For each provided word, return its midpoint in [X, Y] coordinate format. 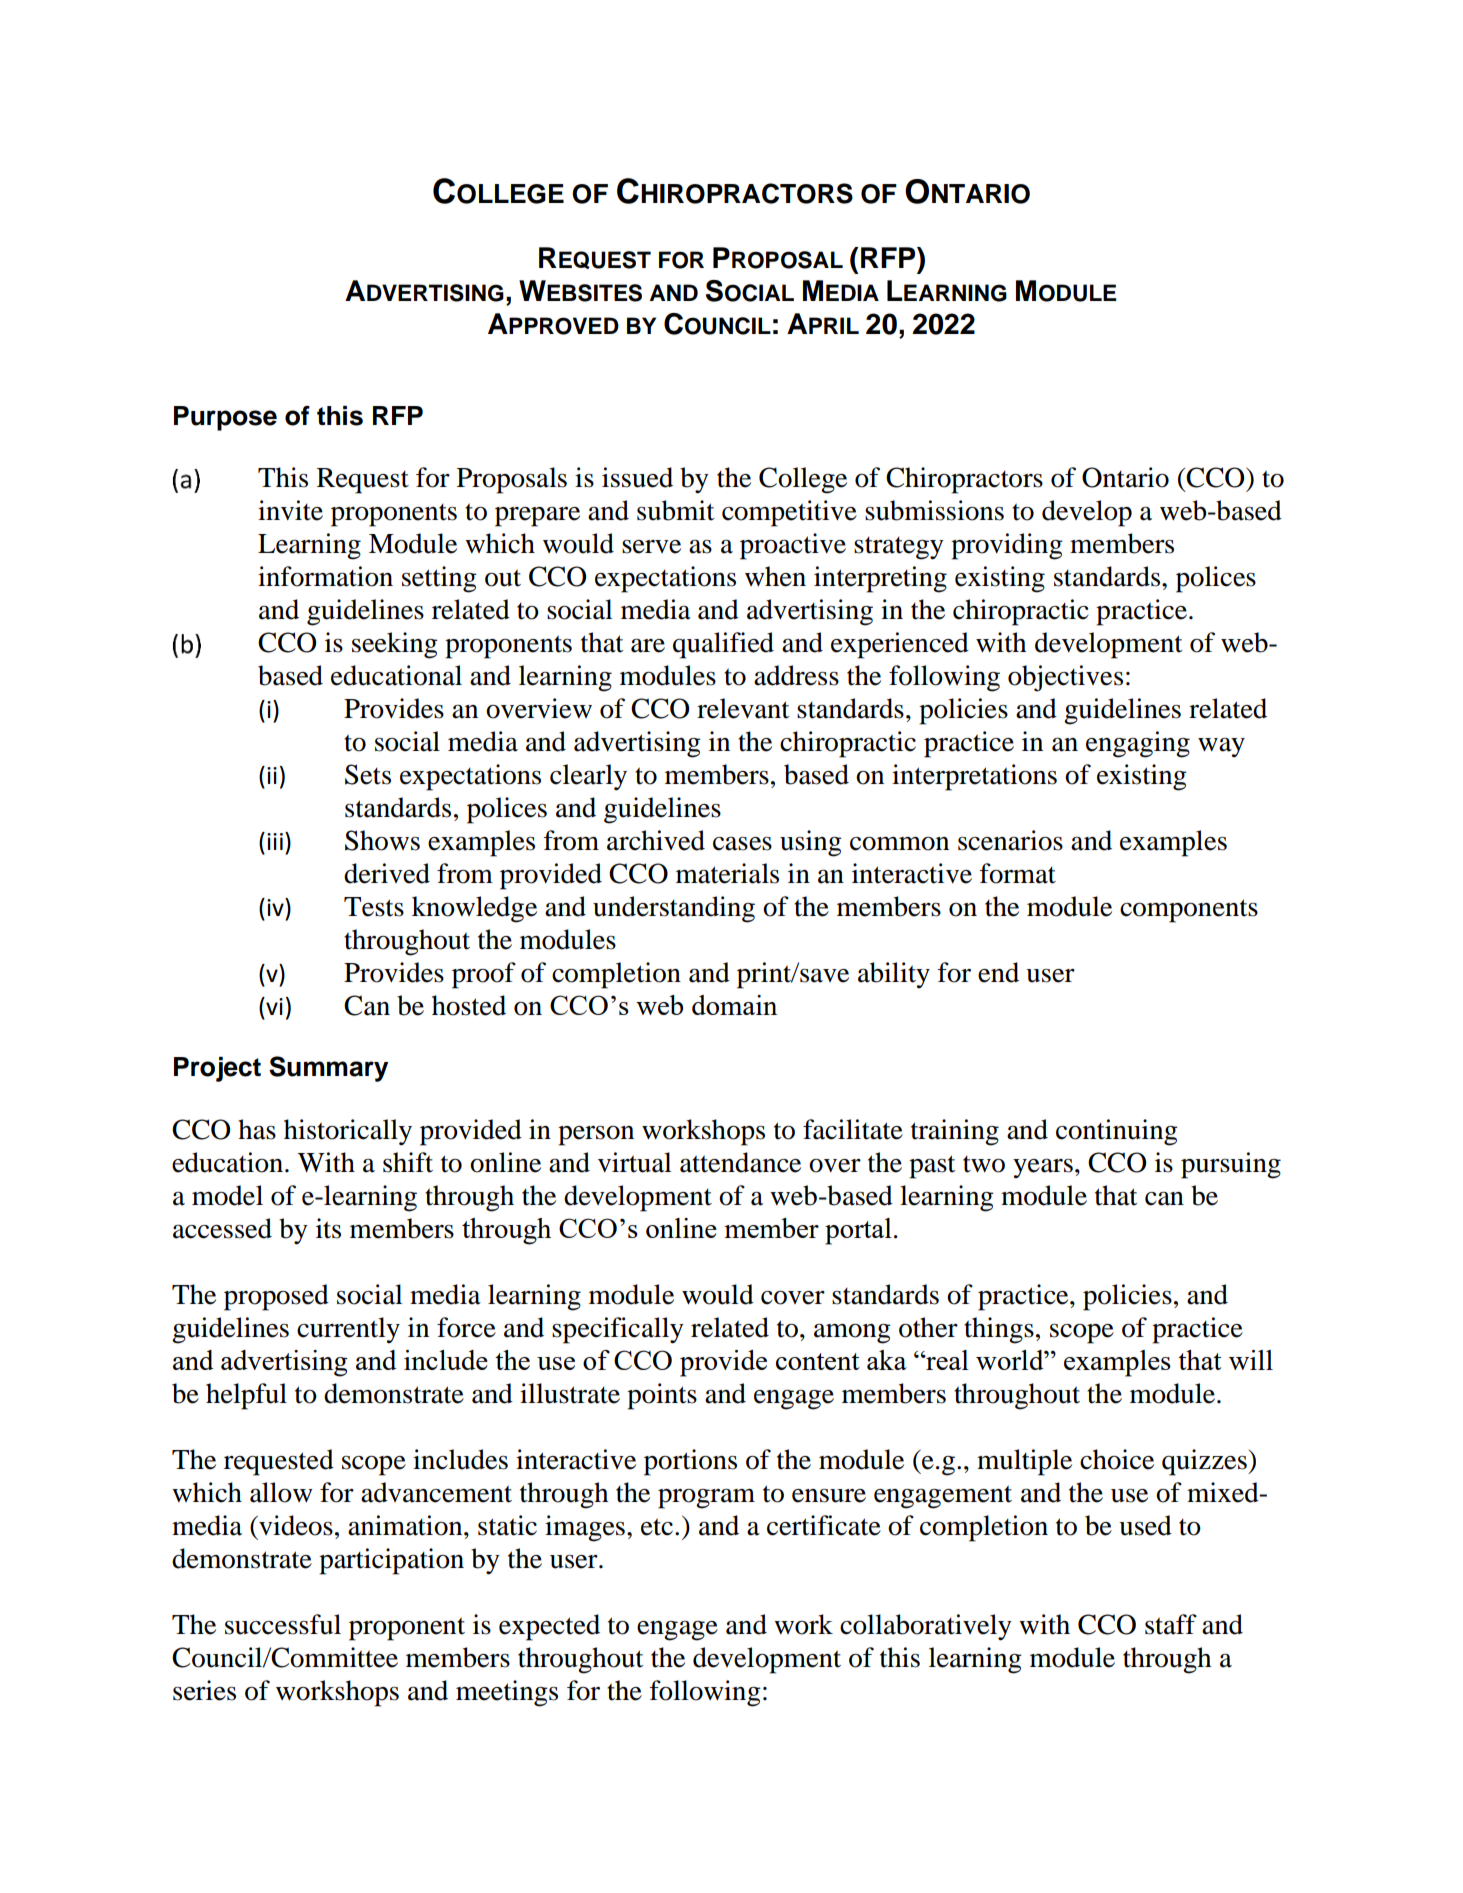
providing [1007, 546]
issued [637, 477]
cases [742, 844]
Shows [382, 840]
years [1043, 1168]
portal [858, 1231]
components [1189, 911]
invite [290, 510]
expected [549, 1627]
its [328, 1228]
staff [1171, 1624]
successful [283, 1624]
